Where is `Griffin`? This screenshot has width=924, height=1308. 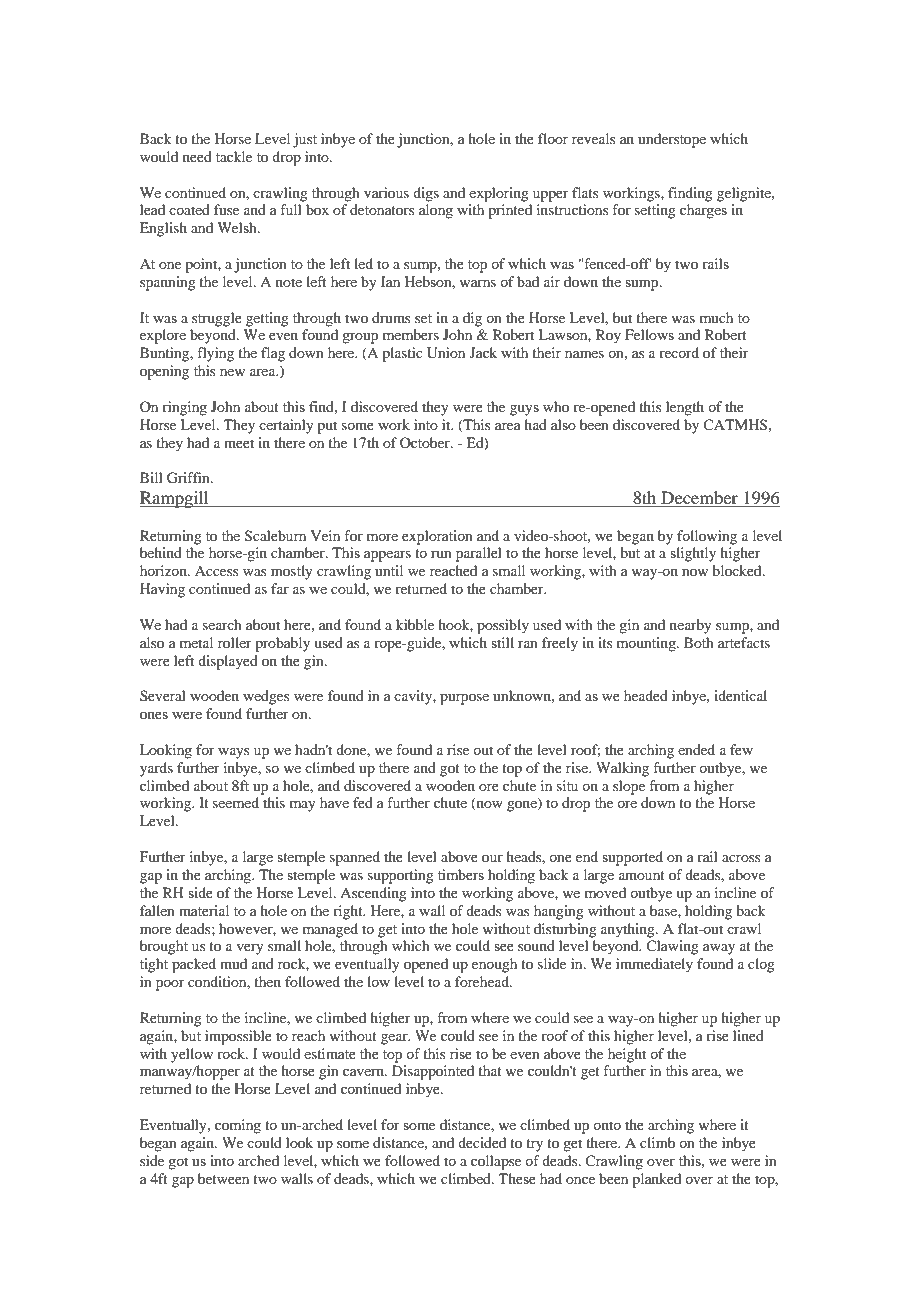
Griffin is located at coordinates (189, 478).
